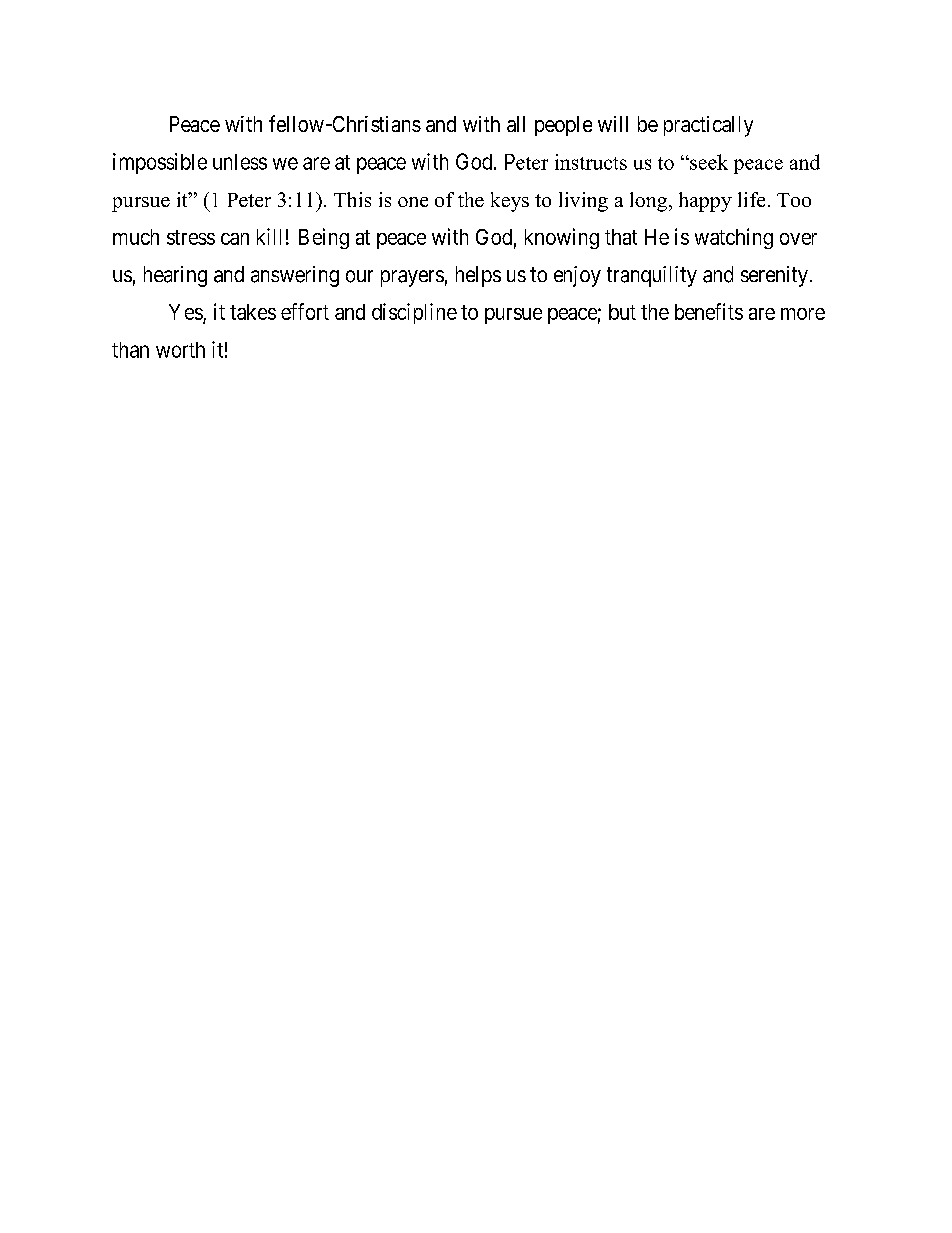 The image size is (952, 1233). I want to click on people, so click(563, 126).
